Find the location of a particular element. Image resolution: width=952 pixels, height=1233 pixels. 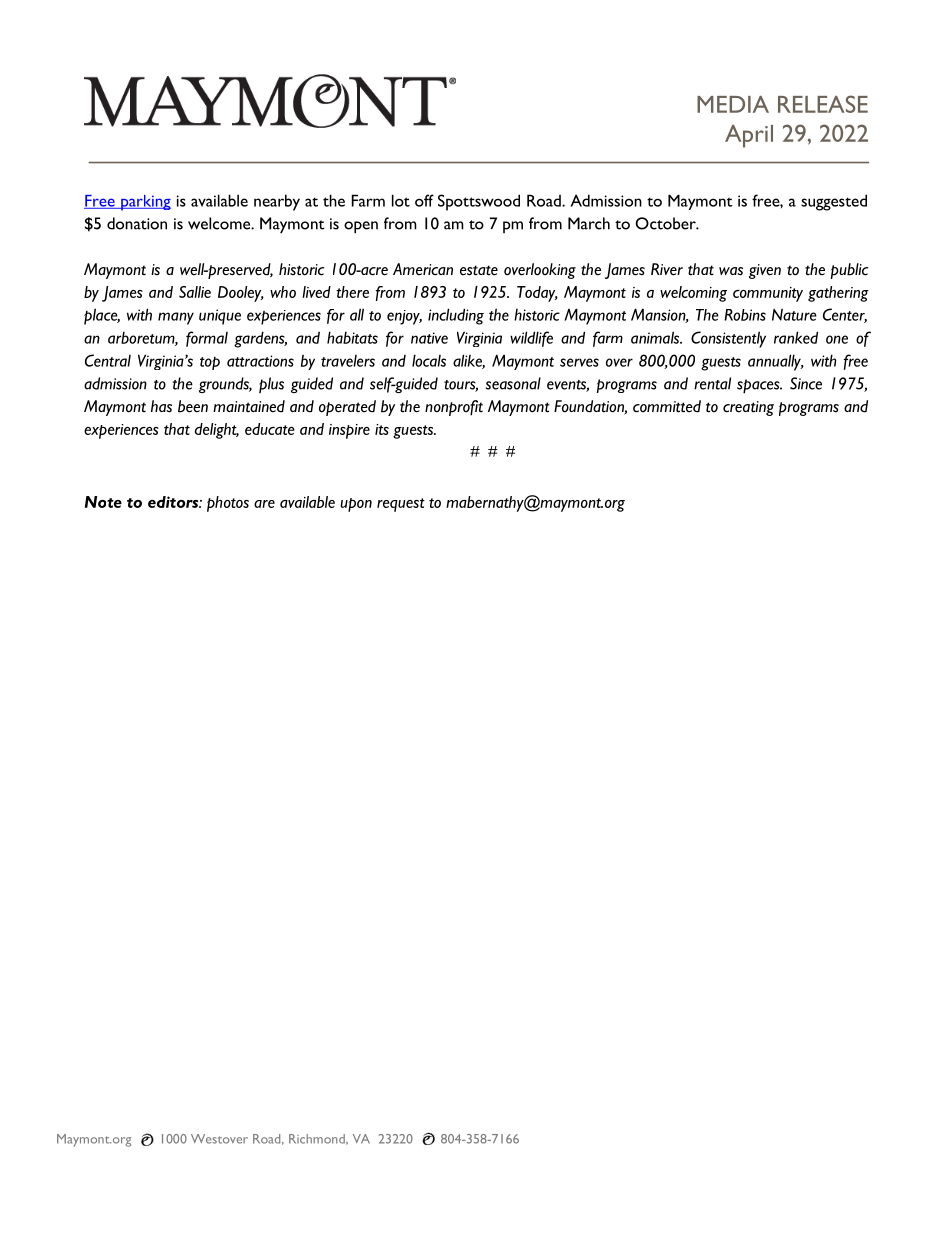

Sallie is located at coordinates (195, 292).
